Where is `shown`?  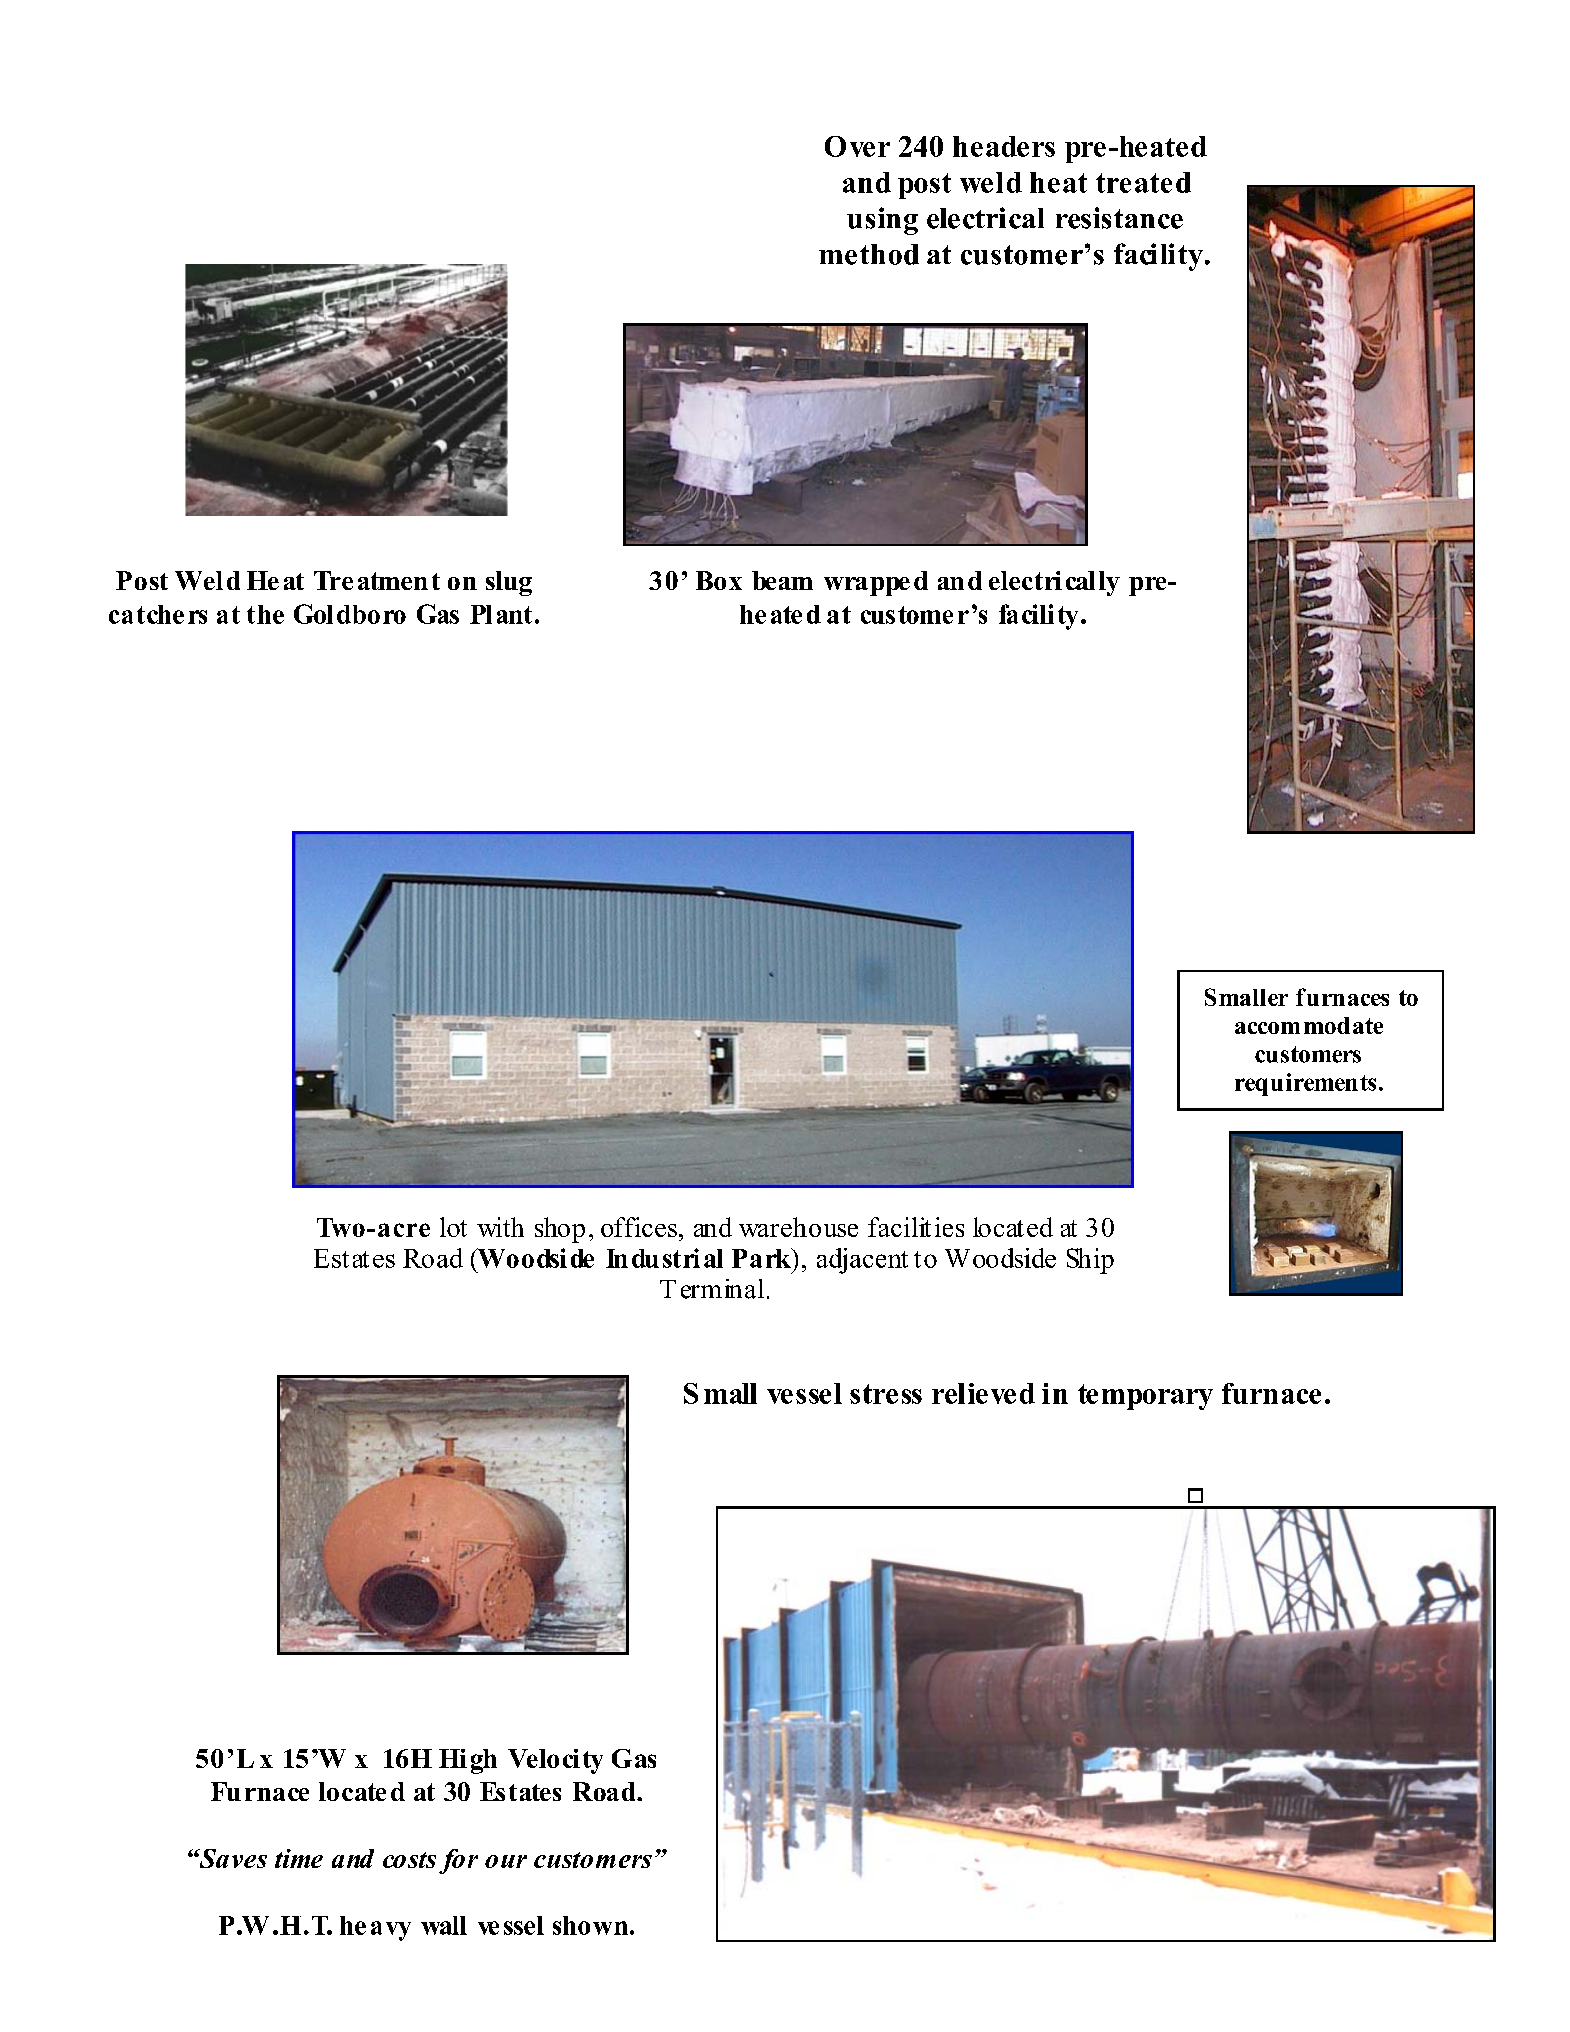
shown is located at coordinates (590, 1925).
